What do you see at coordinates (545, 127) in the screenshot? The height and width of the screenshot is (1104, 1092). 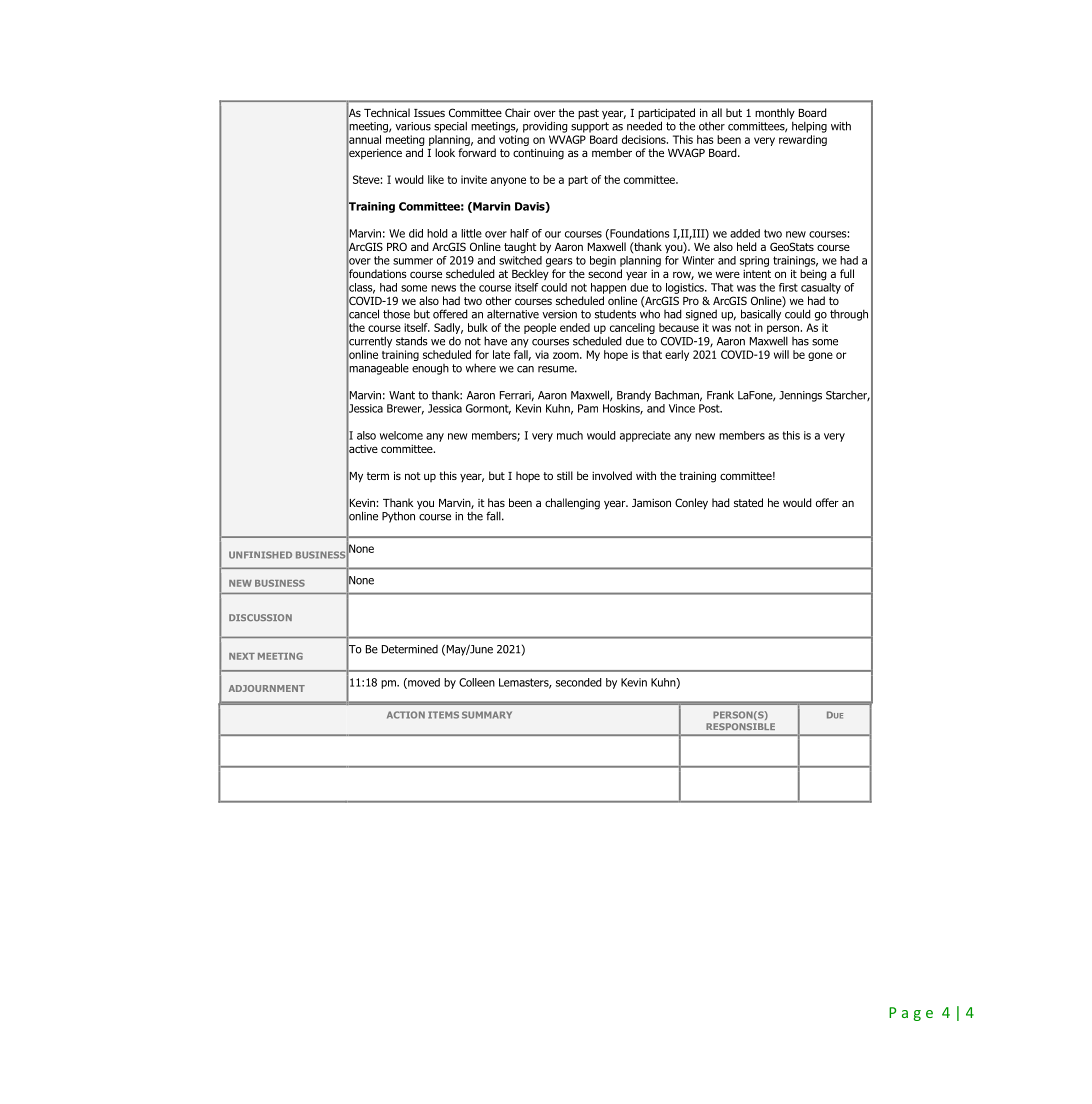 I see `providing` at bounding box center [545, 127].
